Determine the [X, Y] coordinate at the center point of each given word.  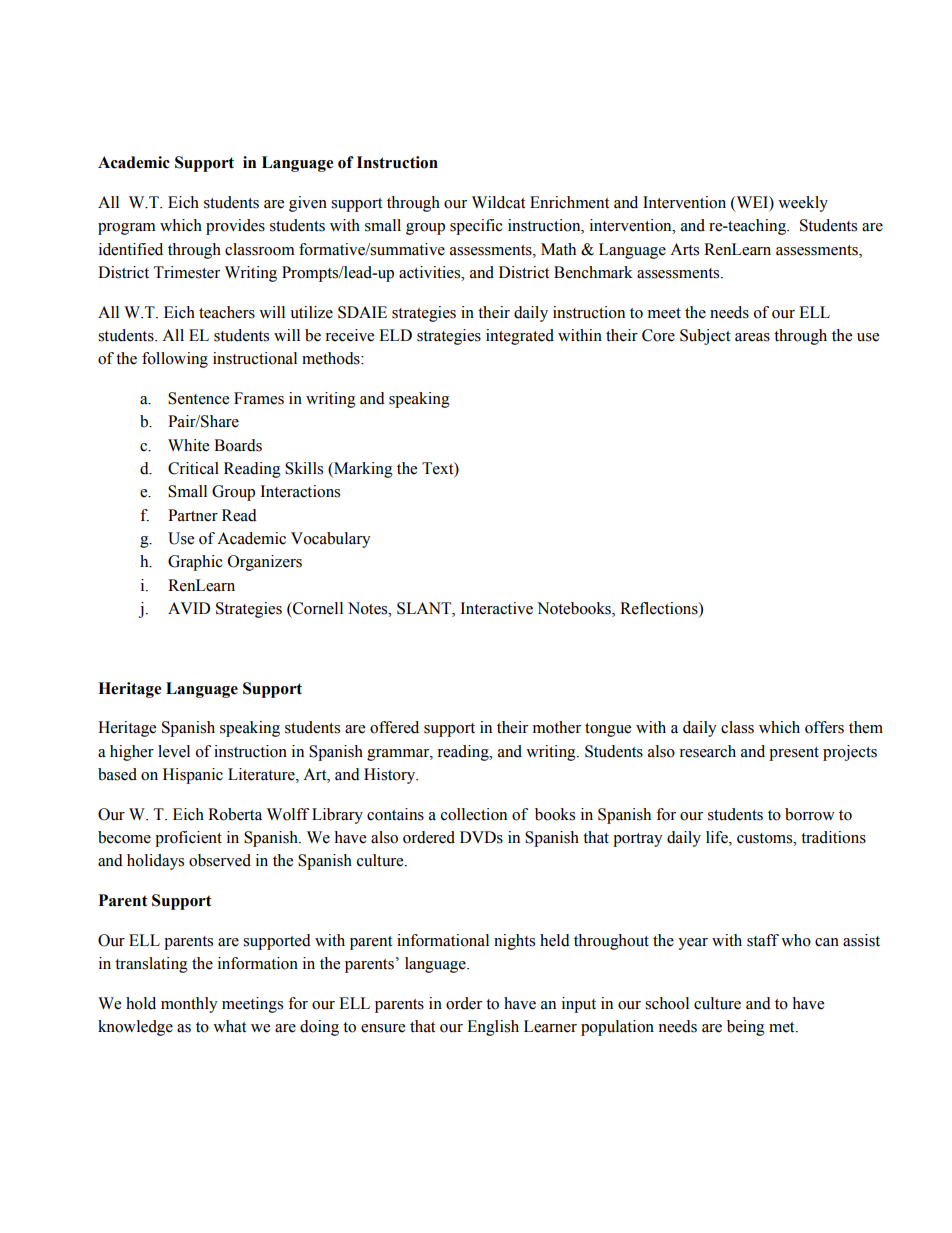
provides [235, 227]
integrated [520, 337]
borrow [810, 814]
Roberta [235, 814]
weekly [803, 204]
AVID [189, 608]
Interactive [496, 608]
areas [752, 337]
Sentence [198, 398]
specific [476, 227]
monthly [189, 1005]
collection [474, 814]
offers [824, 727]
